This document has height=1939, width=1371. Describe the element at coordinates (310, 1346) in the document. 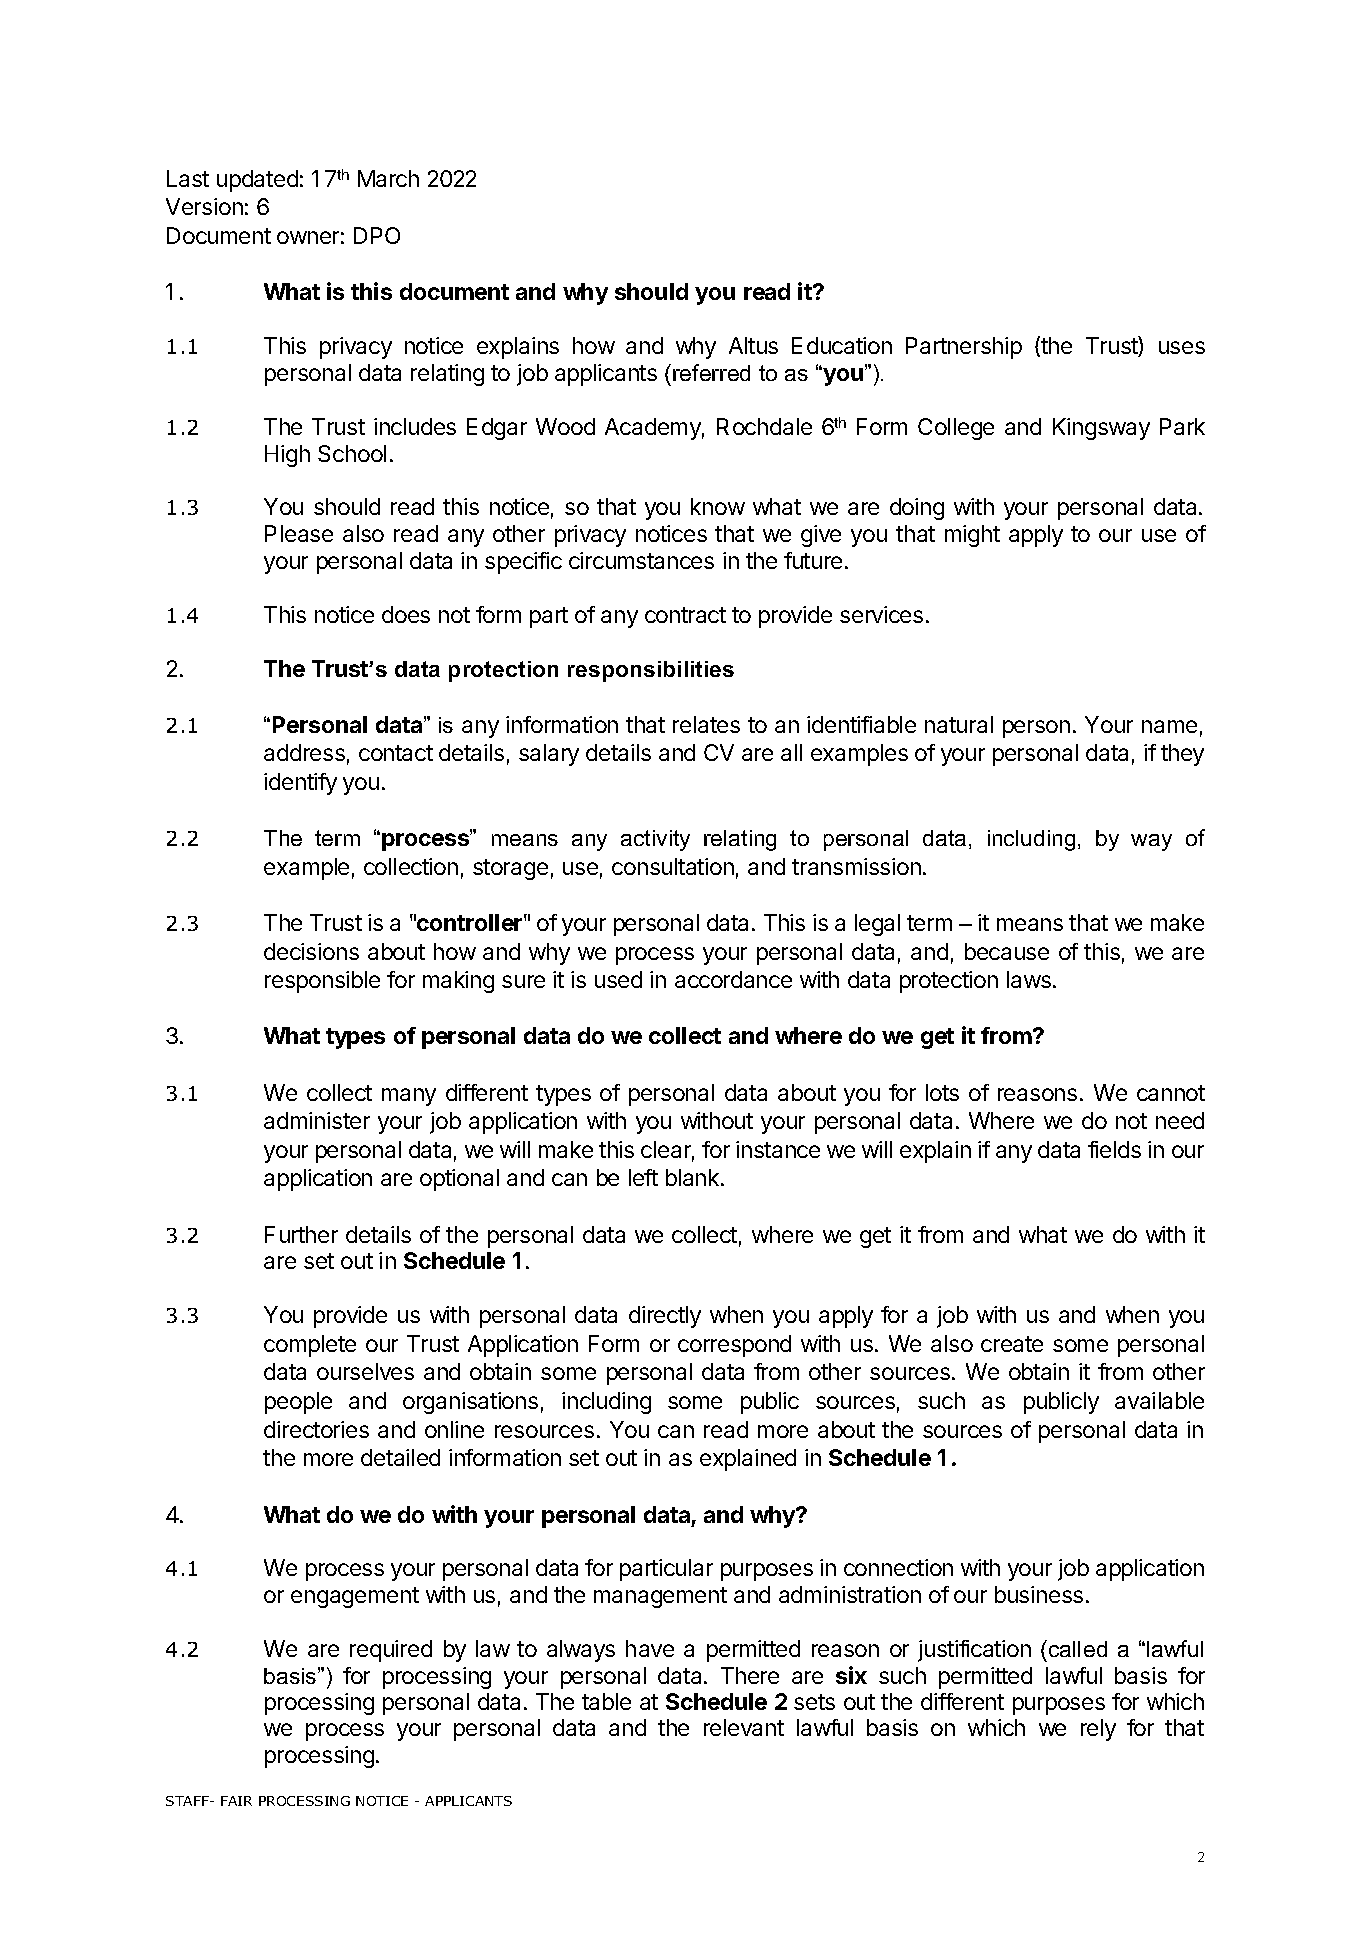

I see `complete` at that location.
